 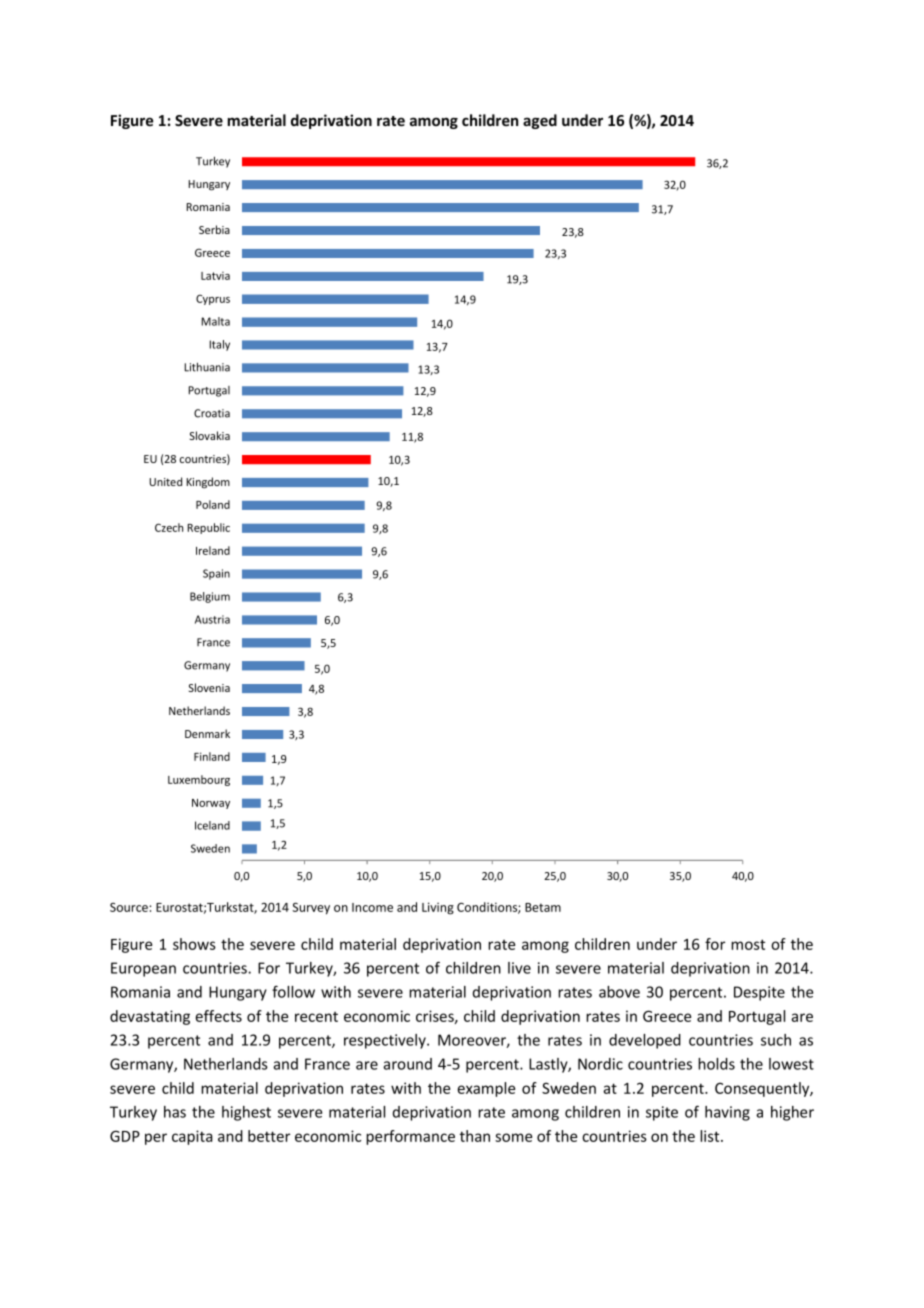 What do you see at coordinates (213, 504) in the image?
I see `Poland` at bounding box center [213, 504].
